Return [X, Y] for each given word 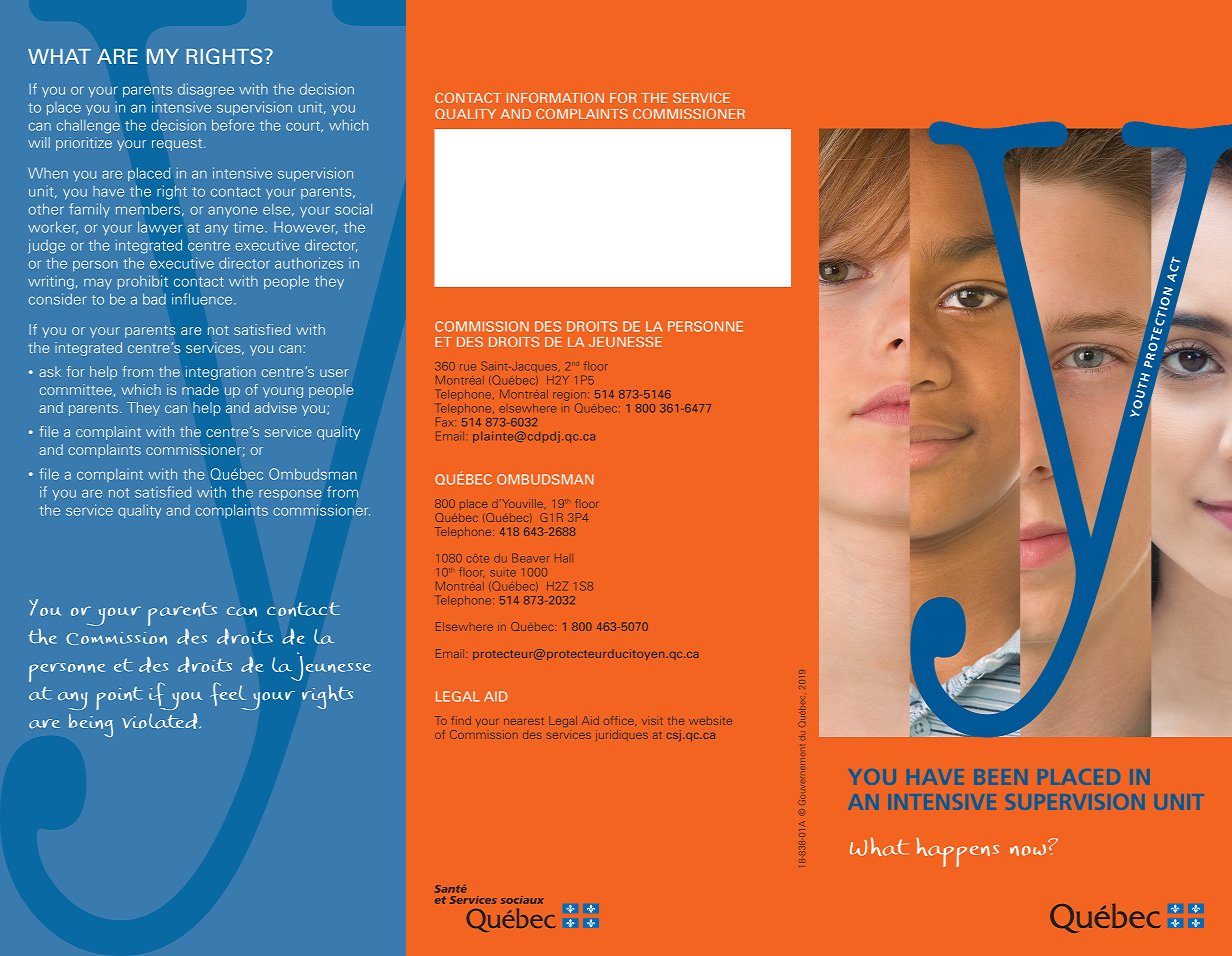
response [290, 494]
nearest [524, 721]
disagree [206, 90]
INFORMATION [555, 98]
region [571, 396]
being [91, 725]
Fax [446, 422]
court [304, 126]
